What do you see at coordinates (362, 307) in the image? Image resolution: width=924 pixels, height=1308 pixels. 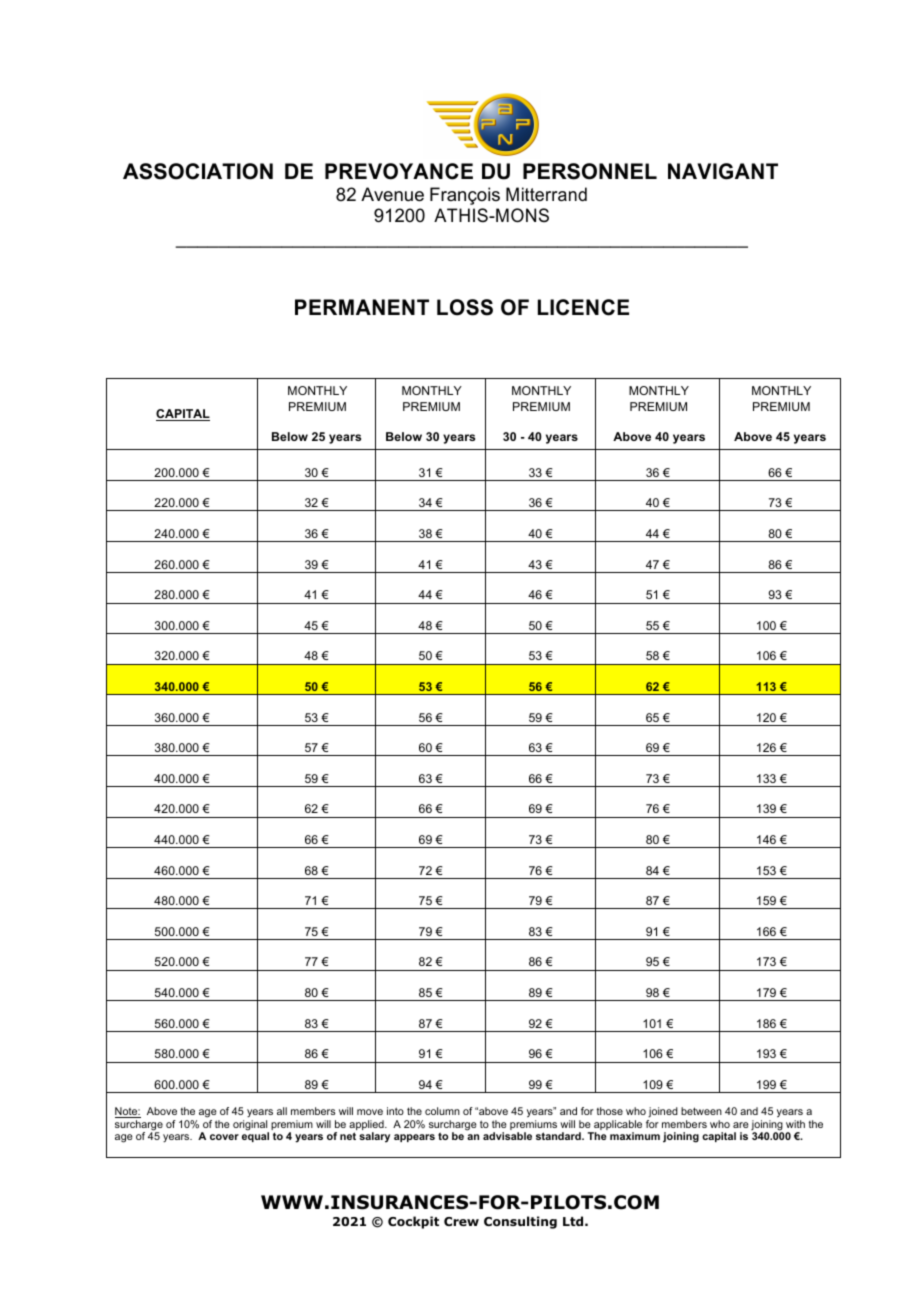 I see `PERMANENT` at bounding box center [362, 307].
